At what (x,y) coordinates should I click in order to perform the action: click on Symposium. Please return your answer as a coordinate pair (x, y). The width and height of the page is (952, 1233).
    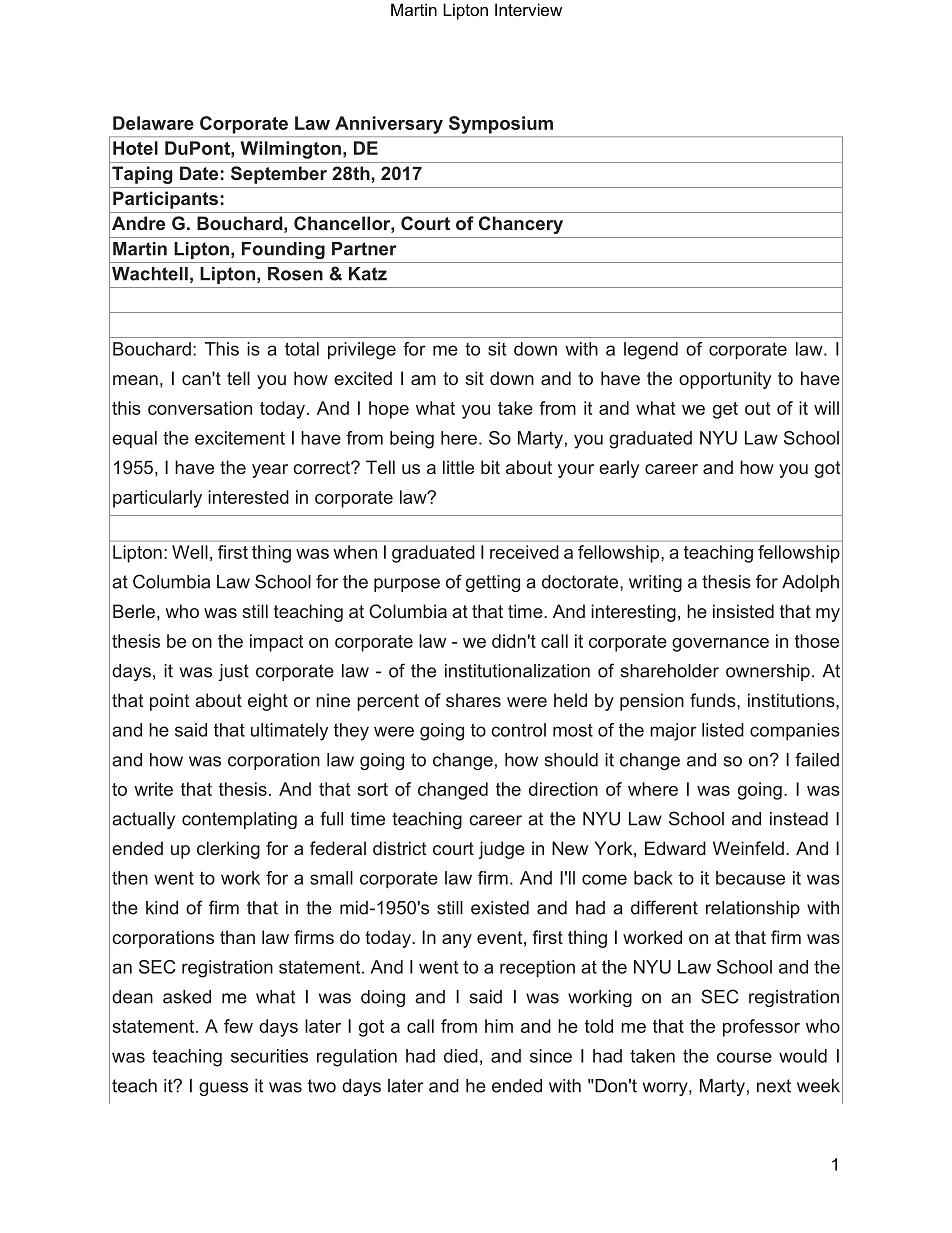
    Looking at the image, I should click on (501, 125).
